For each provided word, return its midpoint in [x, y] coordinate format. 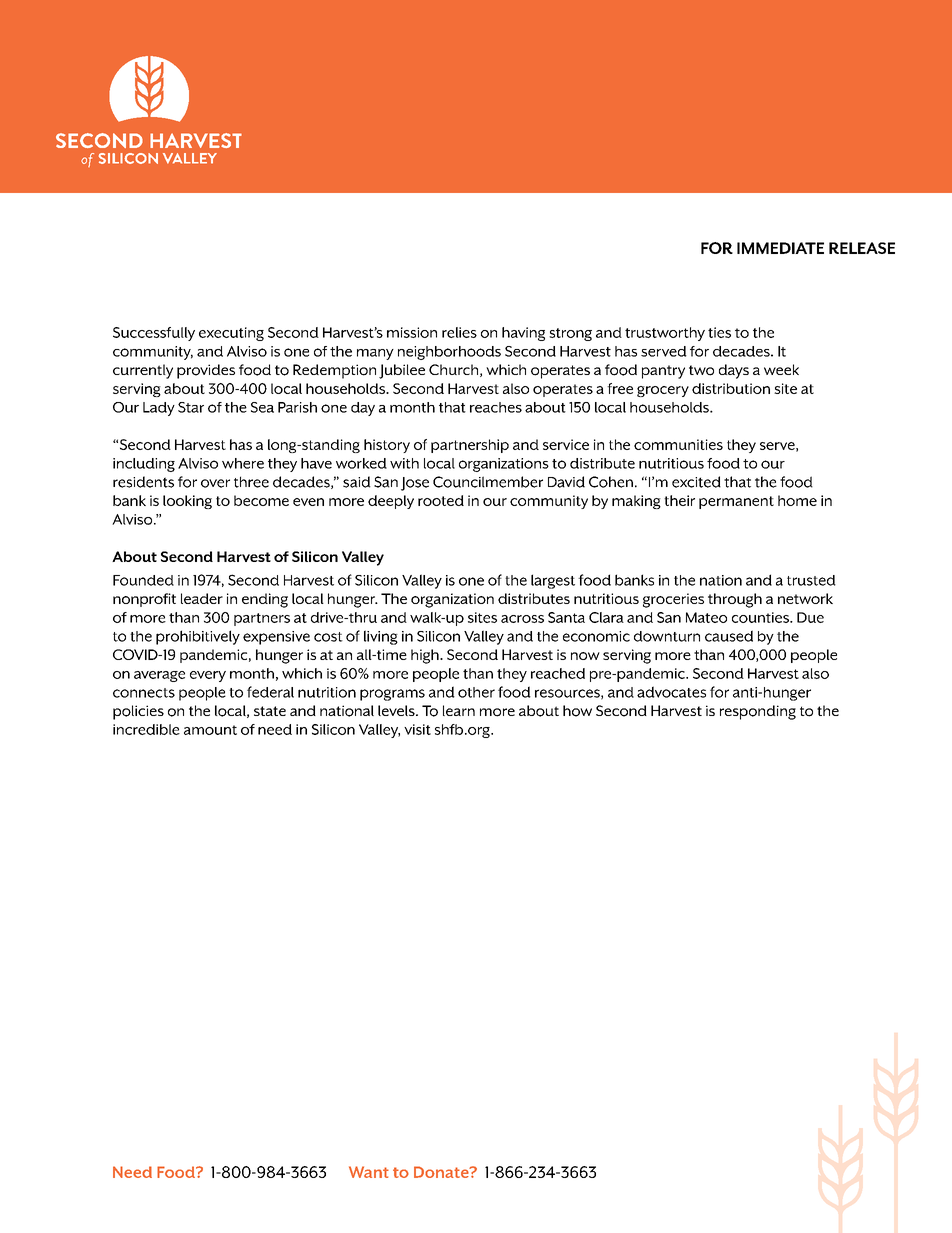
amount [210, 730]
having [523, 334]
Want [369, 1172]
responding [758, 712]
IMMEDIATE [780, 248]
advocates [671, 692]
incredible [146, 729]
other [476, 692]
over [215, 483]
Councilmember [488, 482]
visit [417, 729]
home [797, 500]
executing [231, 334]
